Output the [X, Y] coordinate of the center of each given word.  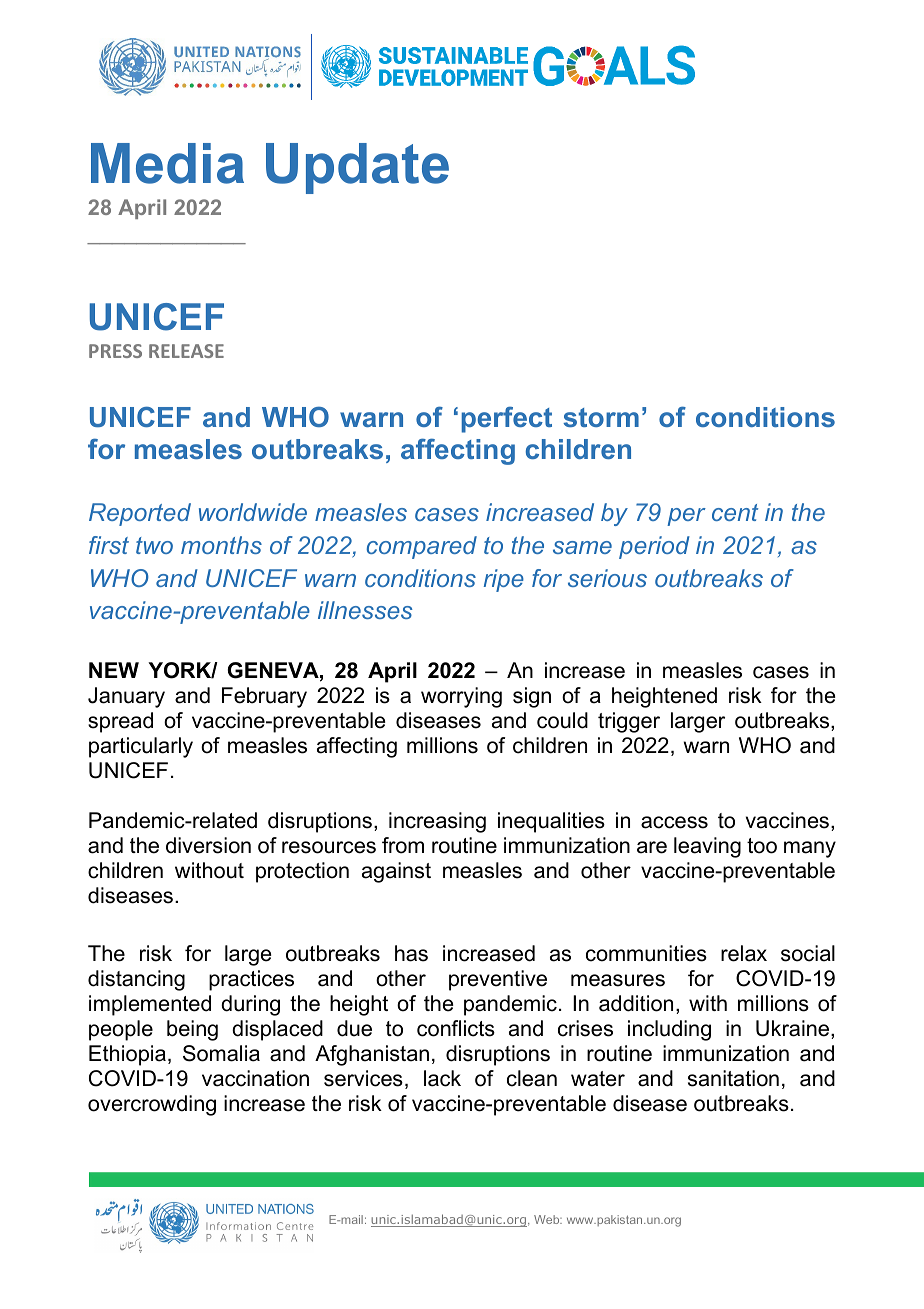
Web [548, 1219]
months [221, 545]
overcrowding [152, 1105]
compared [422, 547]
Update [357, 168]
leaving [707, 847]
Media [167, 163]
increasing [437, 822]
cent [735, 512]
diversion [208, 845]
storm [601, 417]
